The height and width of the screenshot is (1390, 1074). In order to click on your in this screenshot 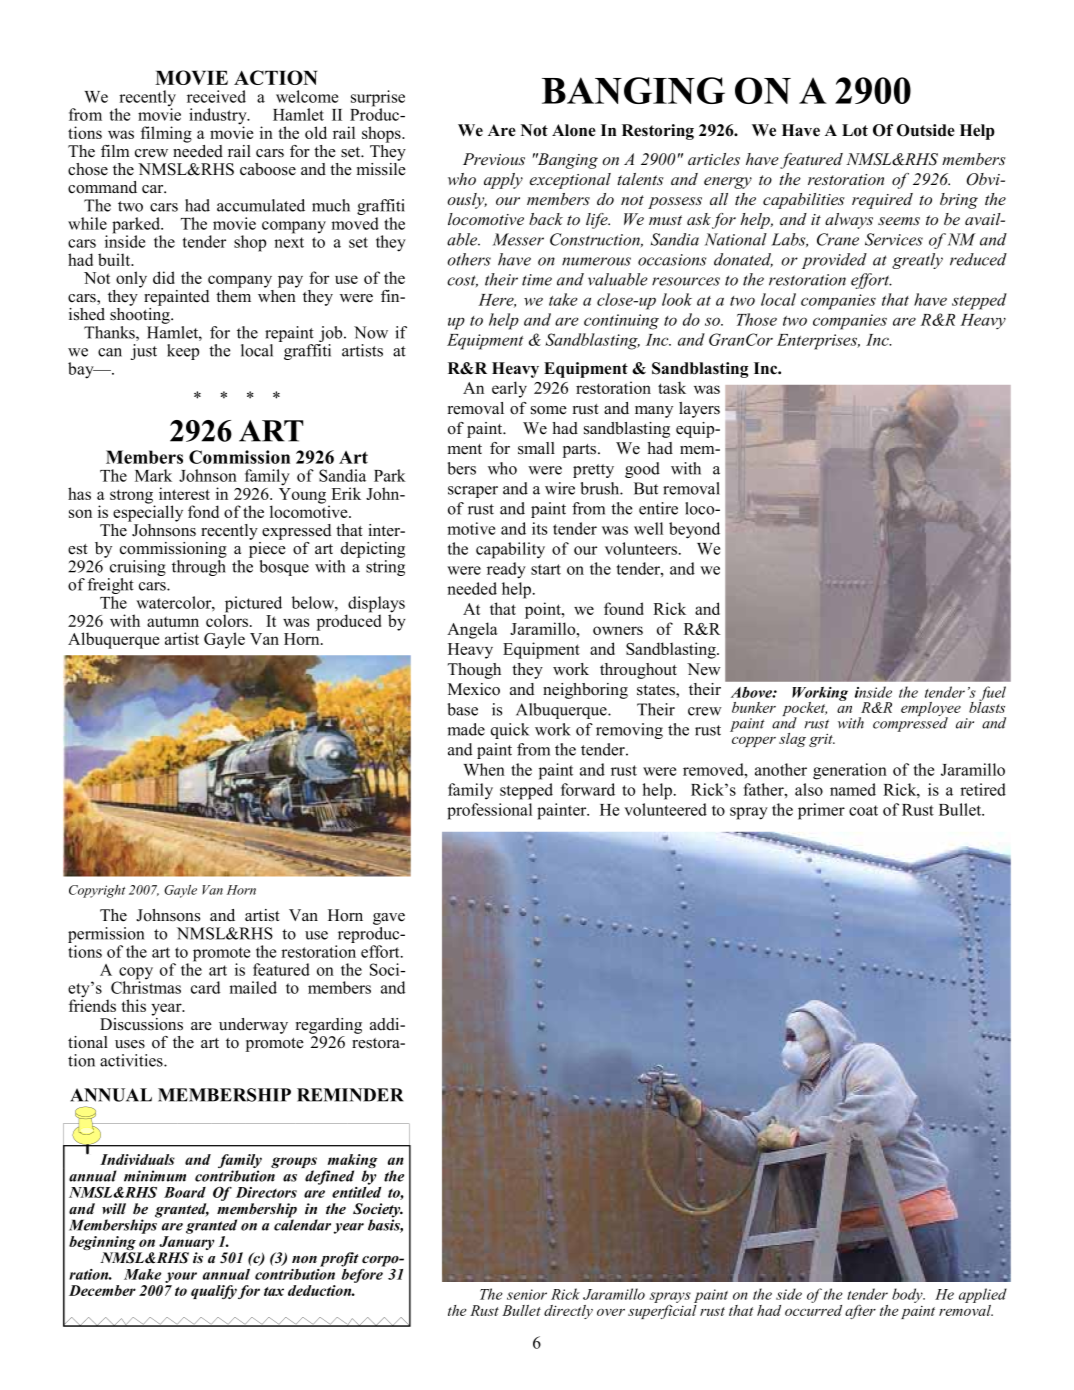, I will do `click(181, 1279)`.
